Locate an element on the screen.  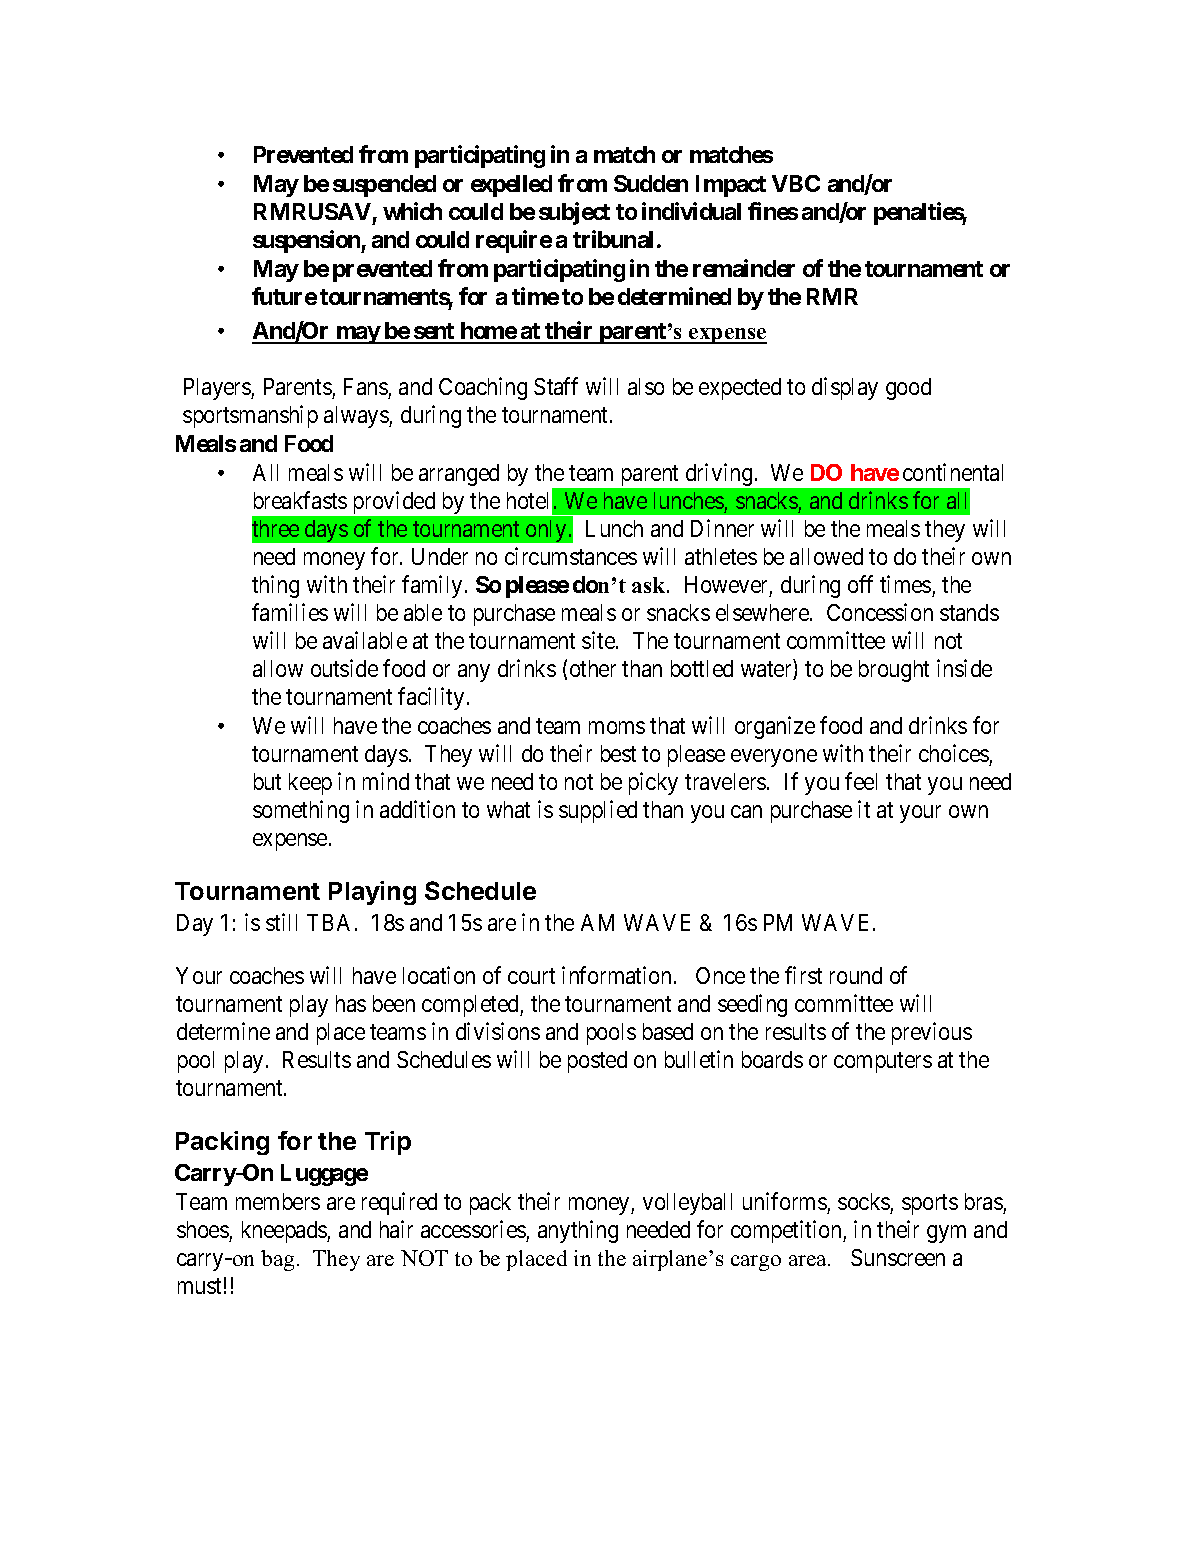
round is located at coordinates (856, 975).
